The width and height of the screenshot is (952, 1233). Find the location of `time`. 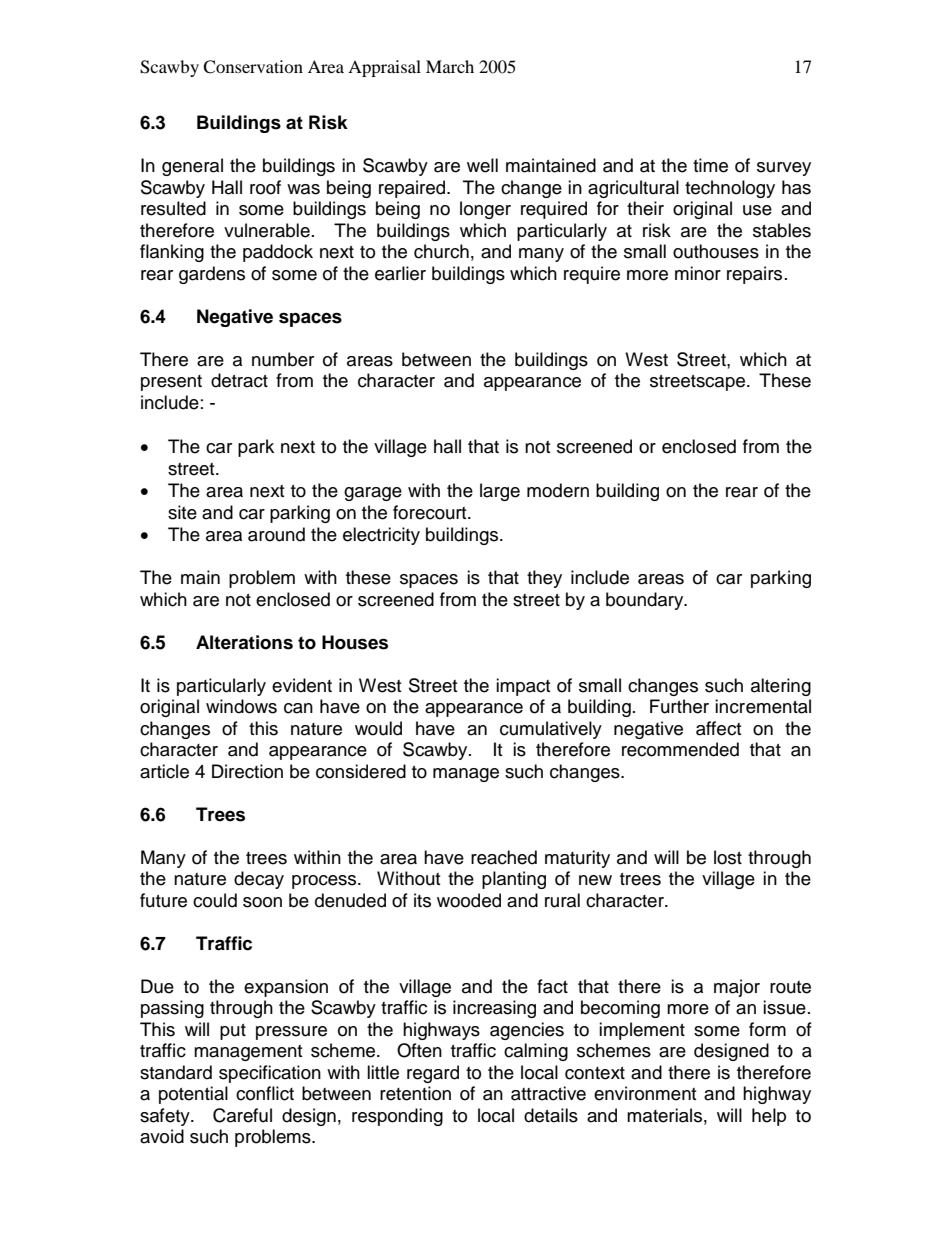

time is located at coordinates (710, 165).
